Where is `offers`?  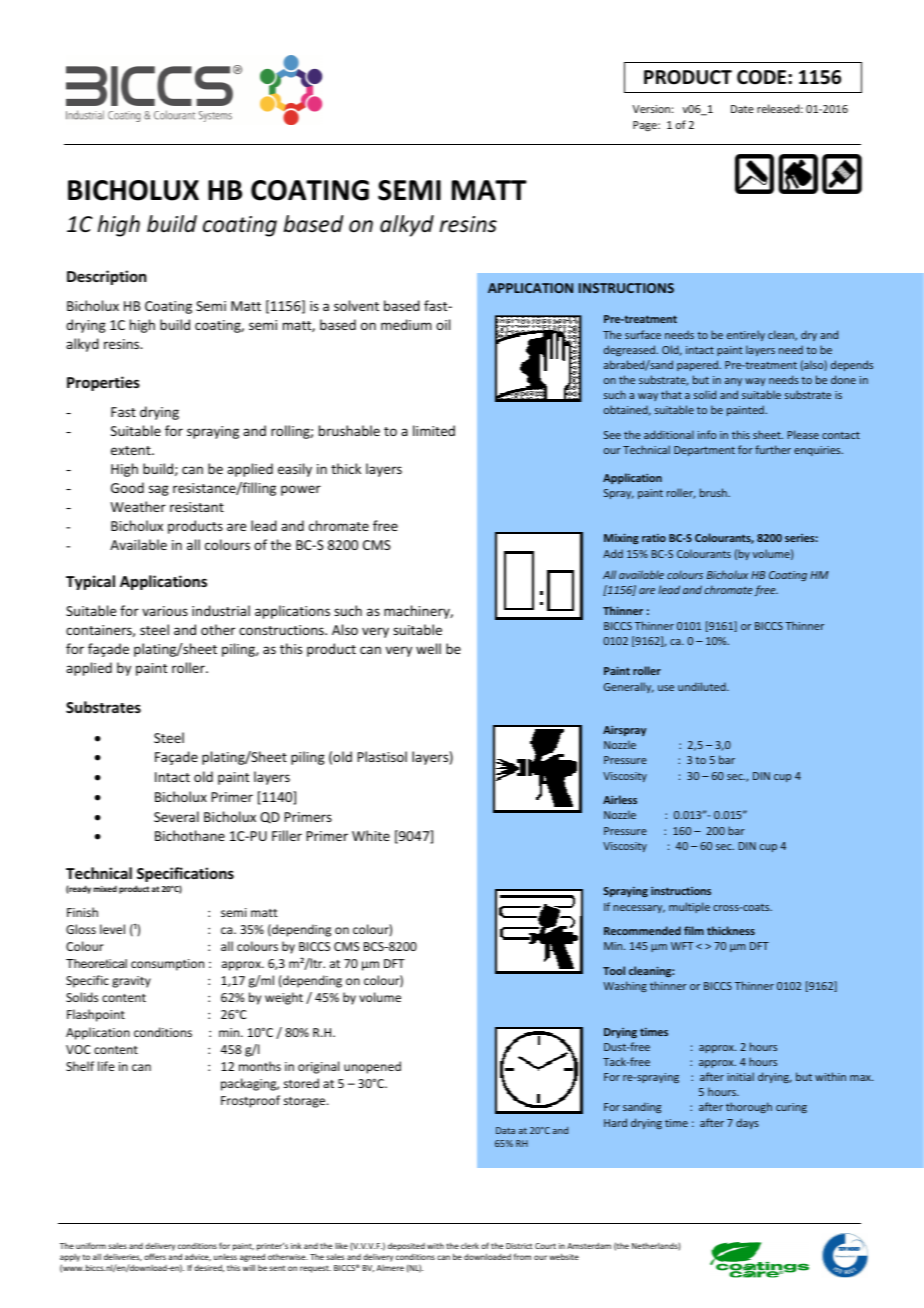
offers is located at coordinates (155, 1256).
